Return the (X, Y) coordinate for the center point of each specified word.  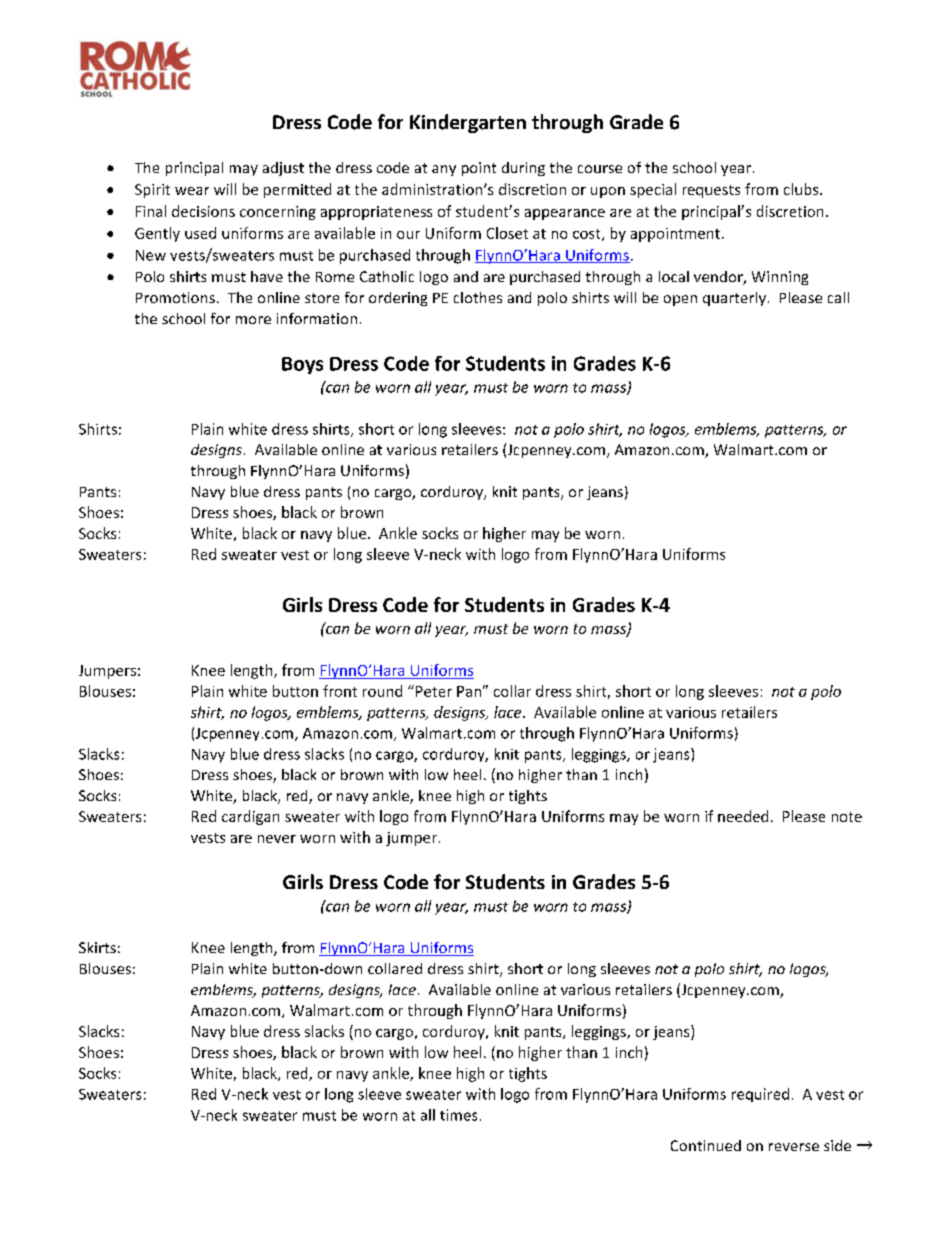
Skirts (97, 947)
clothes (478, 297)
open (680, 300)
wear (192, 191)
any (444, 170)
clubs (802, 189)
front (340, 691)
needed (743, 816)
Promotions (175, 297)
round (382, 691)
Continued (706, 1145)
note (847, 817)
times (458, 1115)
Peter (434, 691)
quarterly (736, 299)
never (277, 839)
